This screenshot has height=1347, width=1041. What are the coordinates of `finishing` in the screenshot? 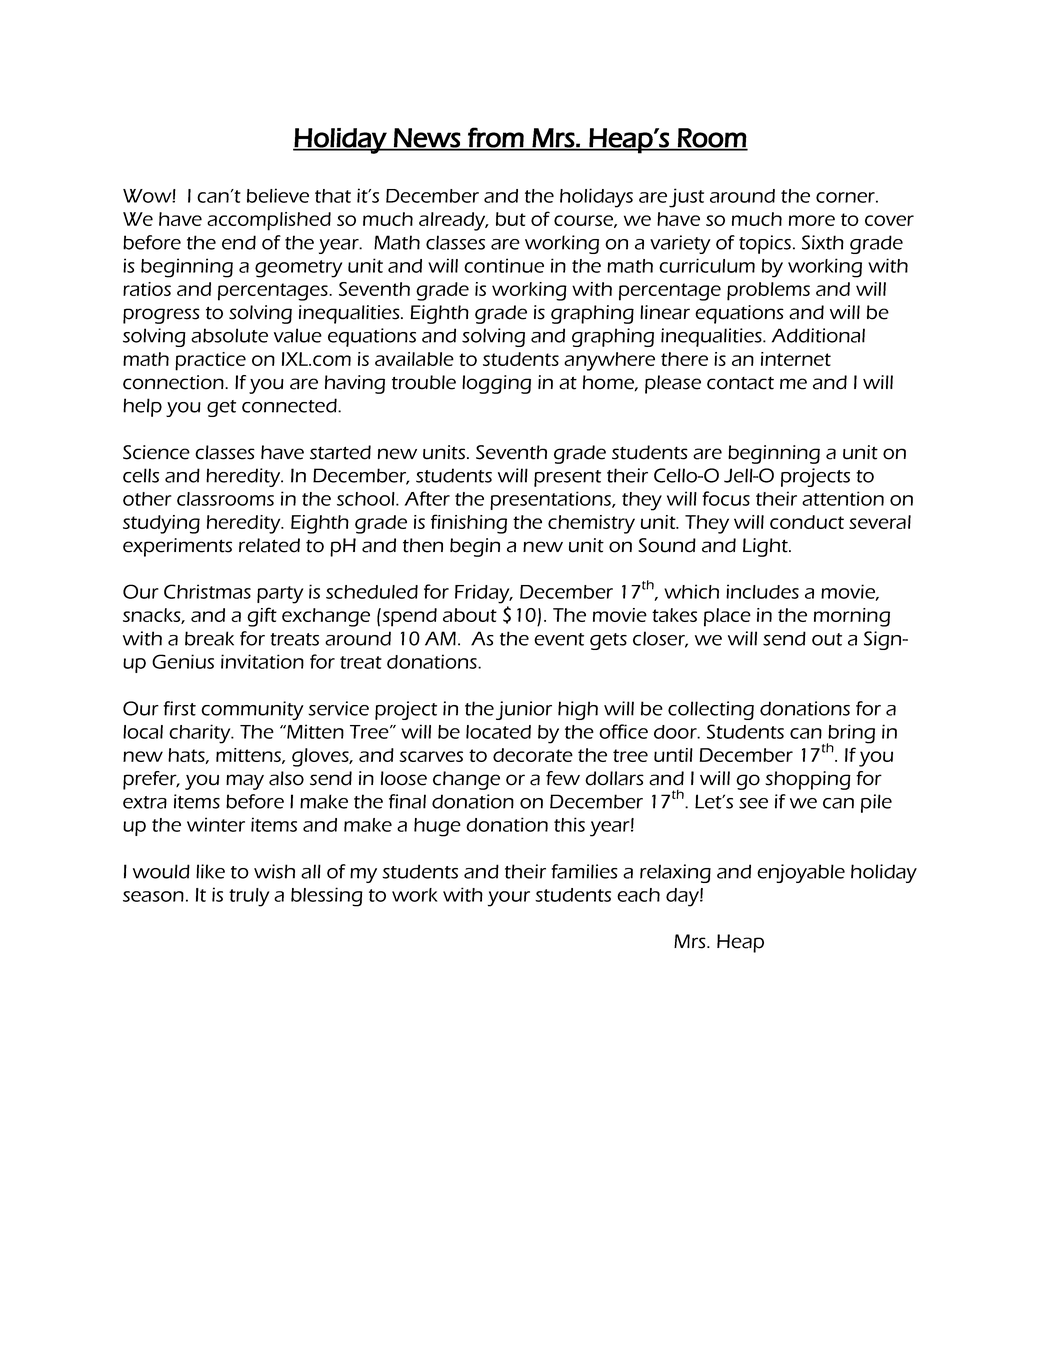 It's located at (469, 524).
